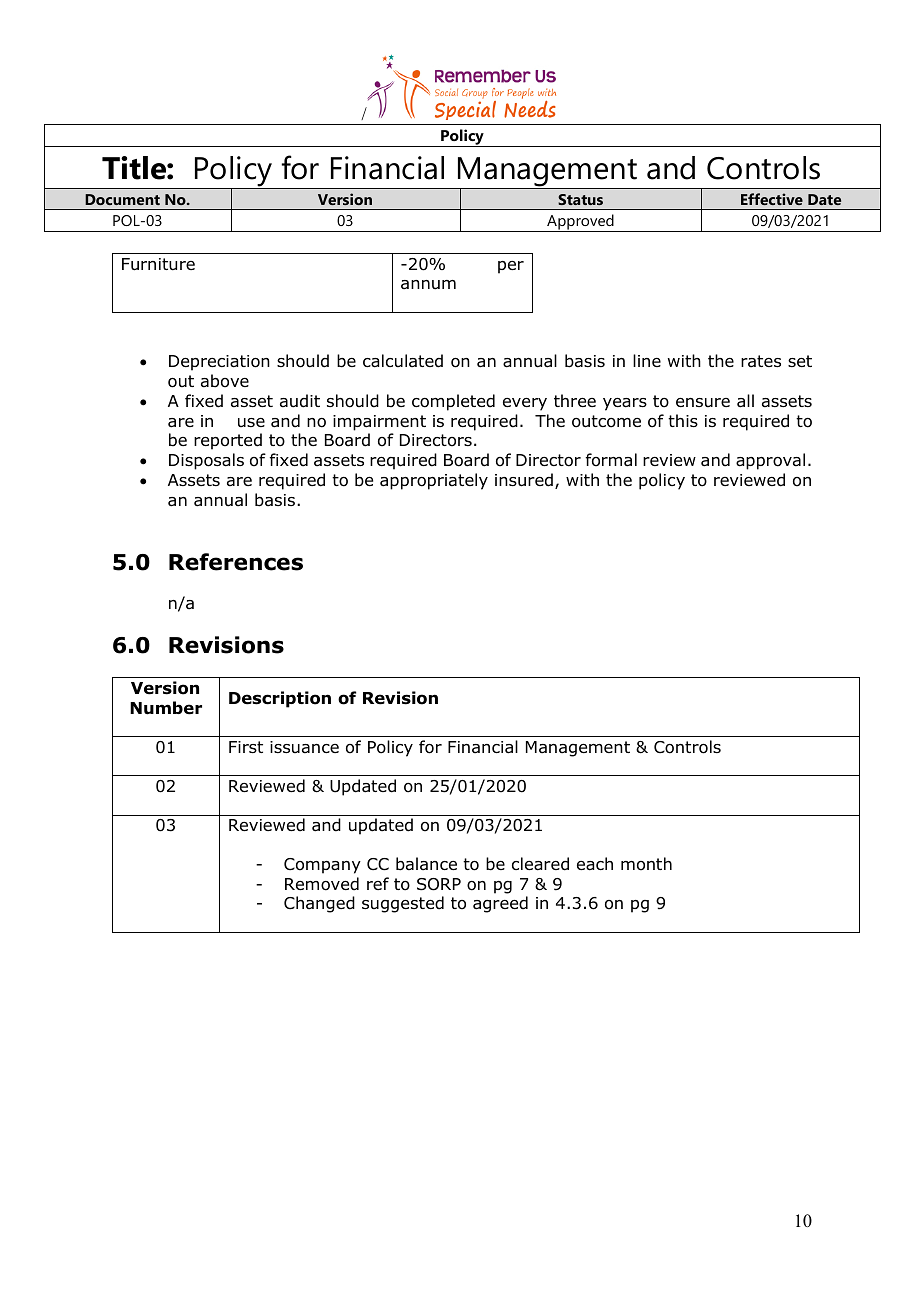 The height and width of the screenshot is (1308, 924). I want to click on per, so click(511, 267).
